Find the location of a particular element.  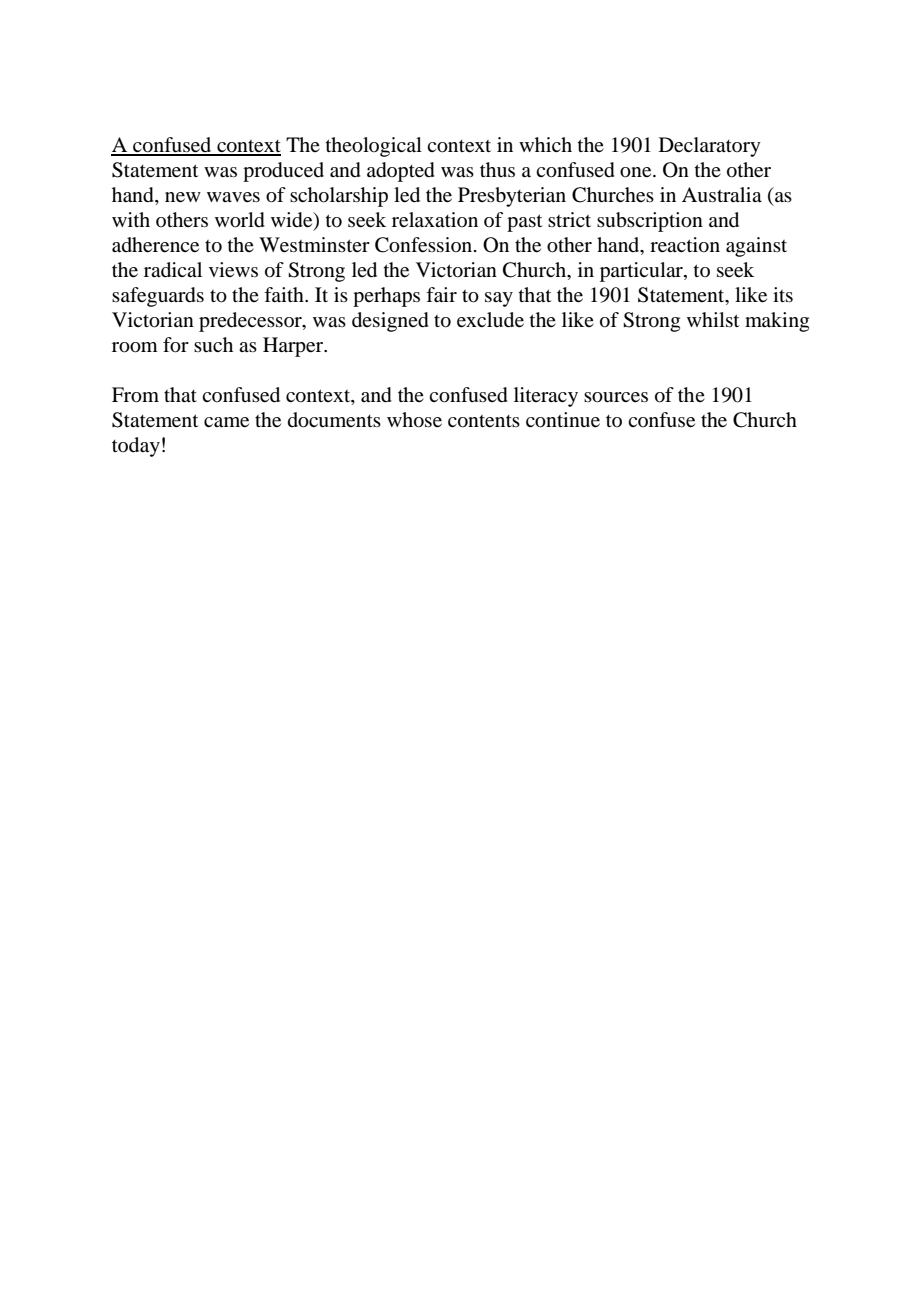

contents is located at coordinates (484, 421).
